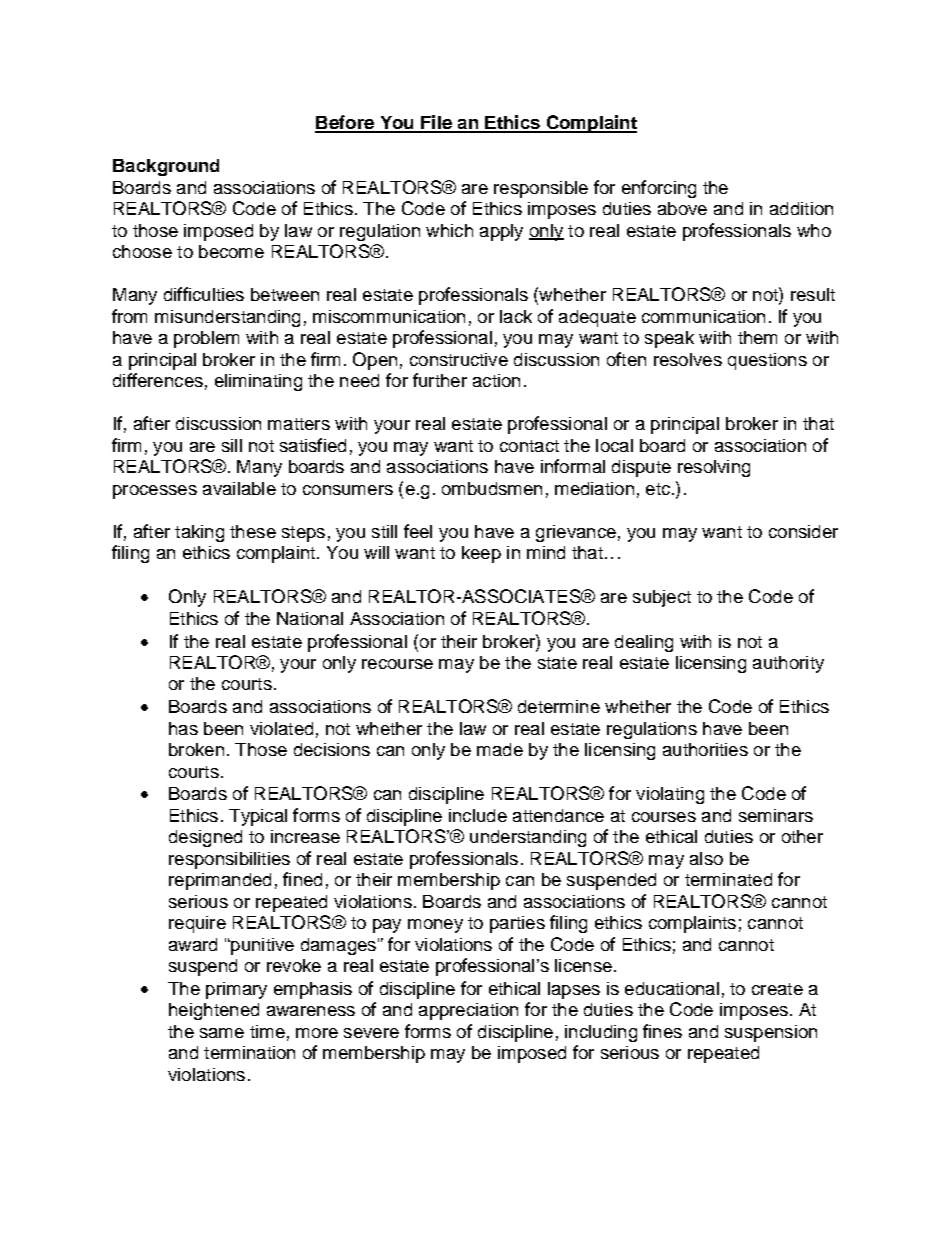 This page has height=1233, width=952. I want to click on designed, so click(205, 838).
